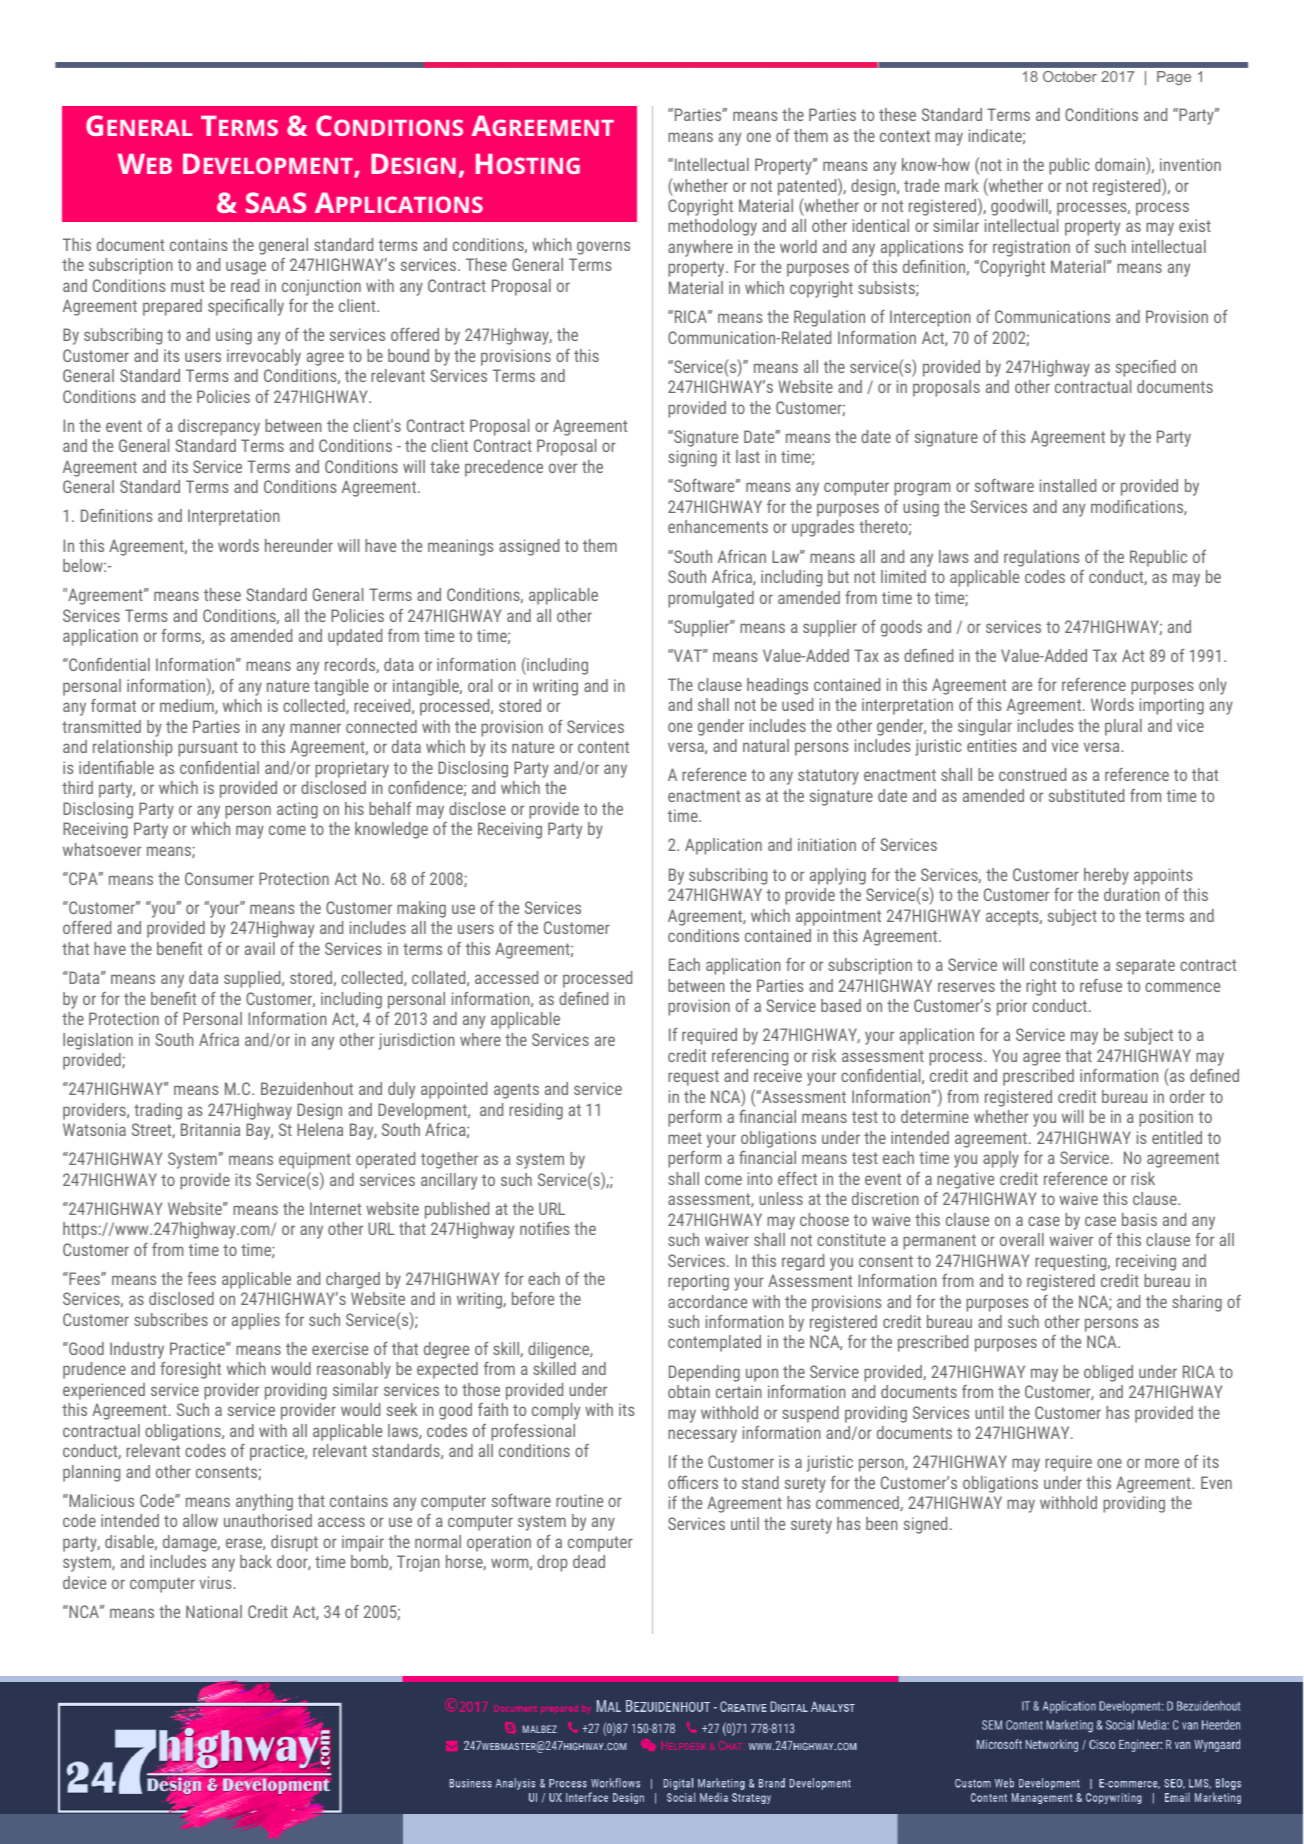 This document has width=1304, height=1844. What do you see at coordinates (603, 747) in the document?
I see `content` at bounding box center [603, 747].
